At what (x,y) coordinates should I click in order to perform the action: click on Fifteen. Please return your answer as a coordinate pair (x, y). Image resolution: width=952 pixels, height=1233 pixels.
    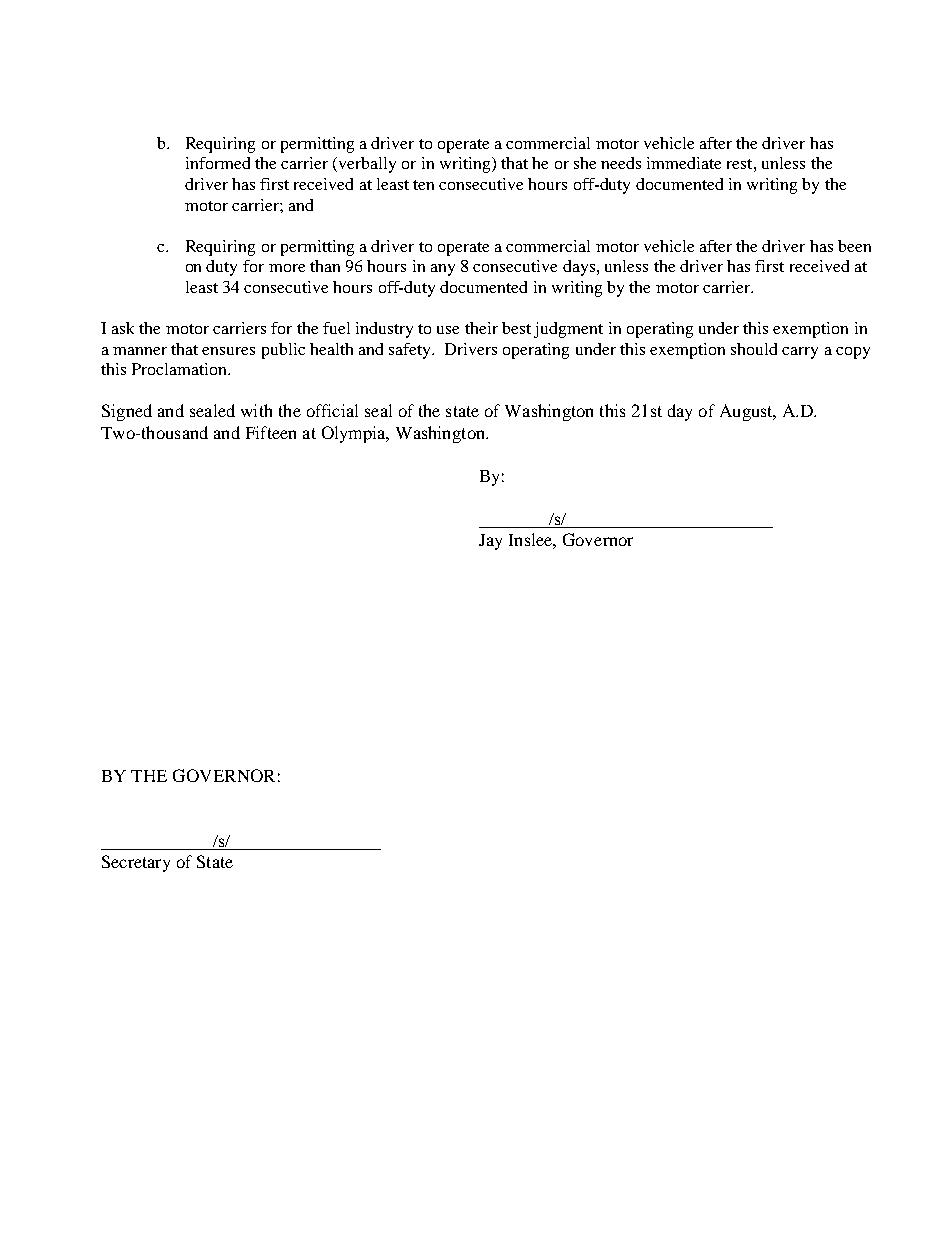
    Looking at the image, I should click on (271, 432).
